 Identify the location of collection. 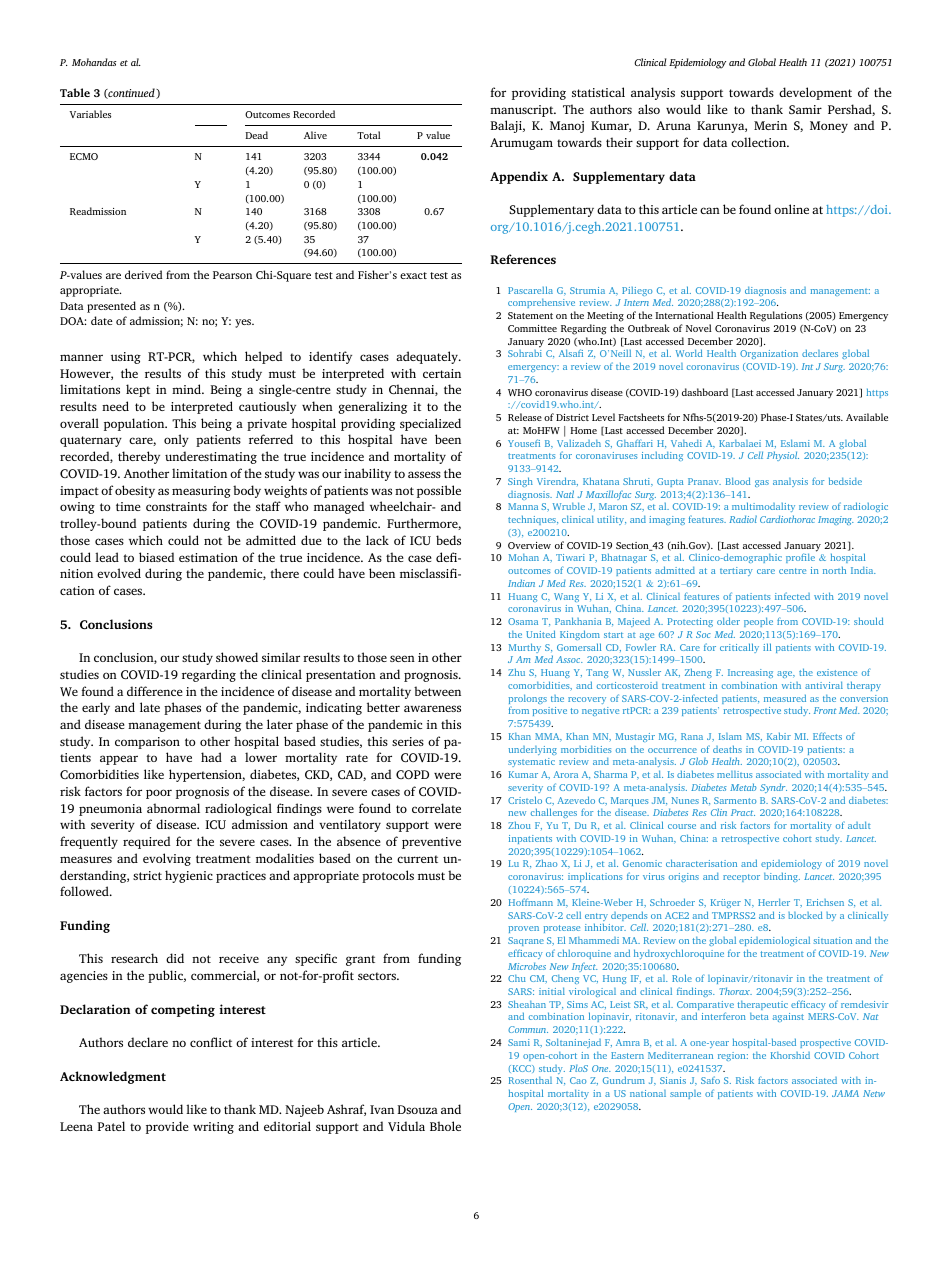
(760, 142).
